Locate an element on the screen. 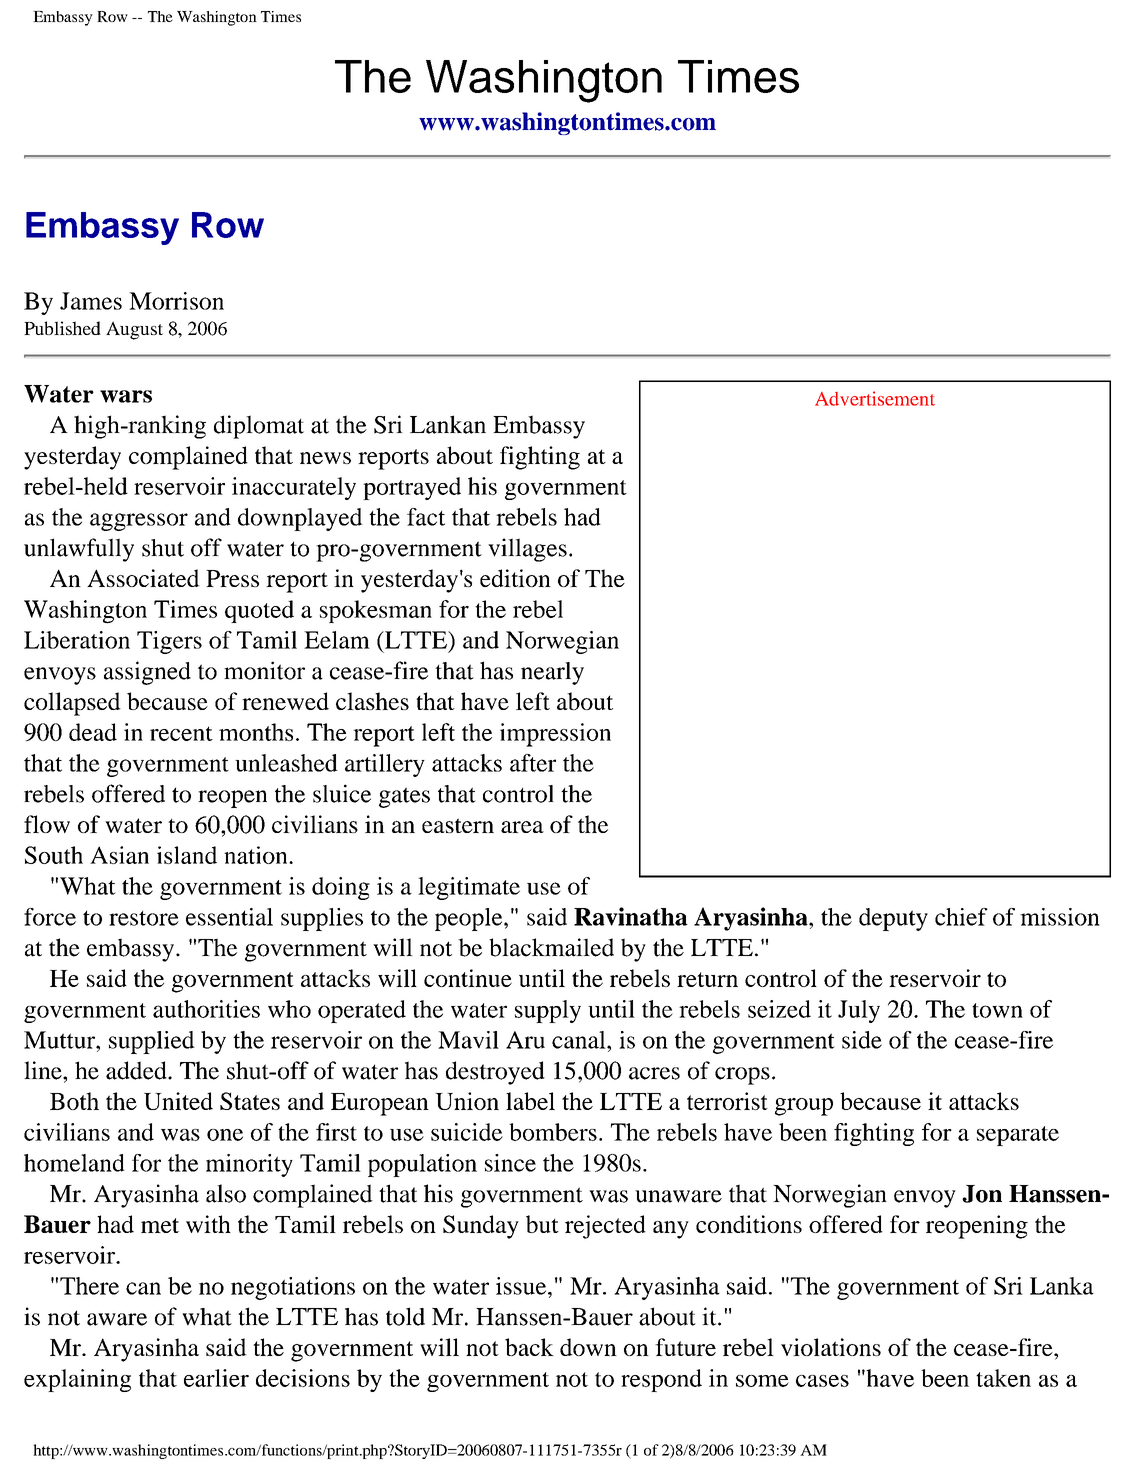 The image size is (1135, 1469). Advertisement is located at coordinates (875, 398).
